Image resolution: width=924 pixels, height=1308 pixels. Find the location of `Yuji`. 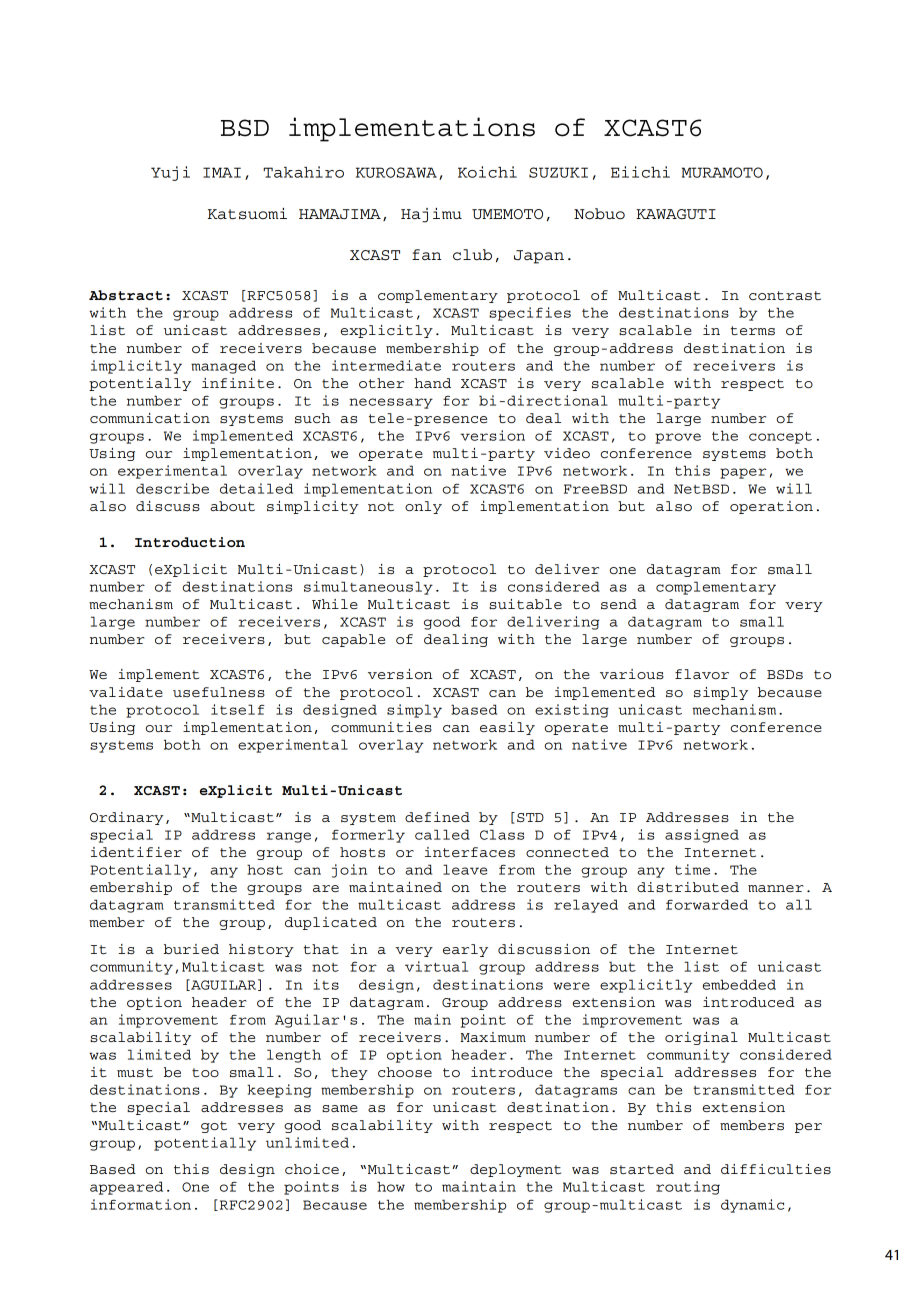

Yuji is located at coordinates (170, 173).
